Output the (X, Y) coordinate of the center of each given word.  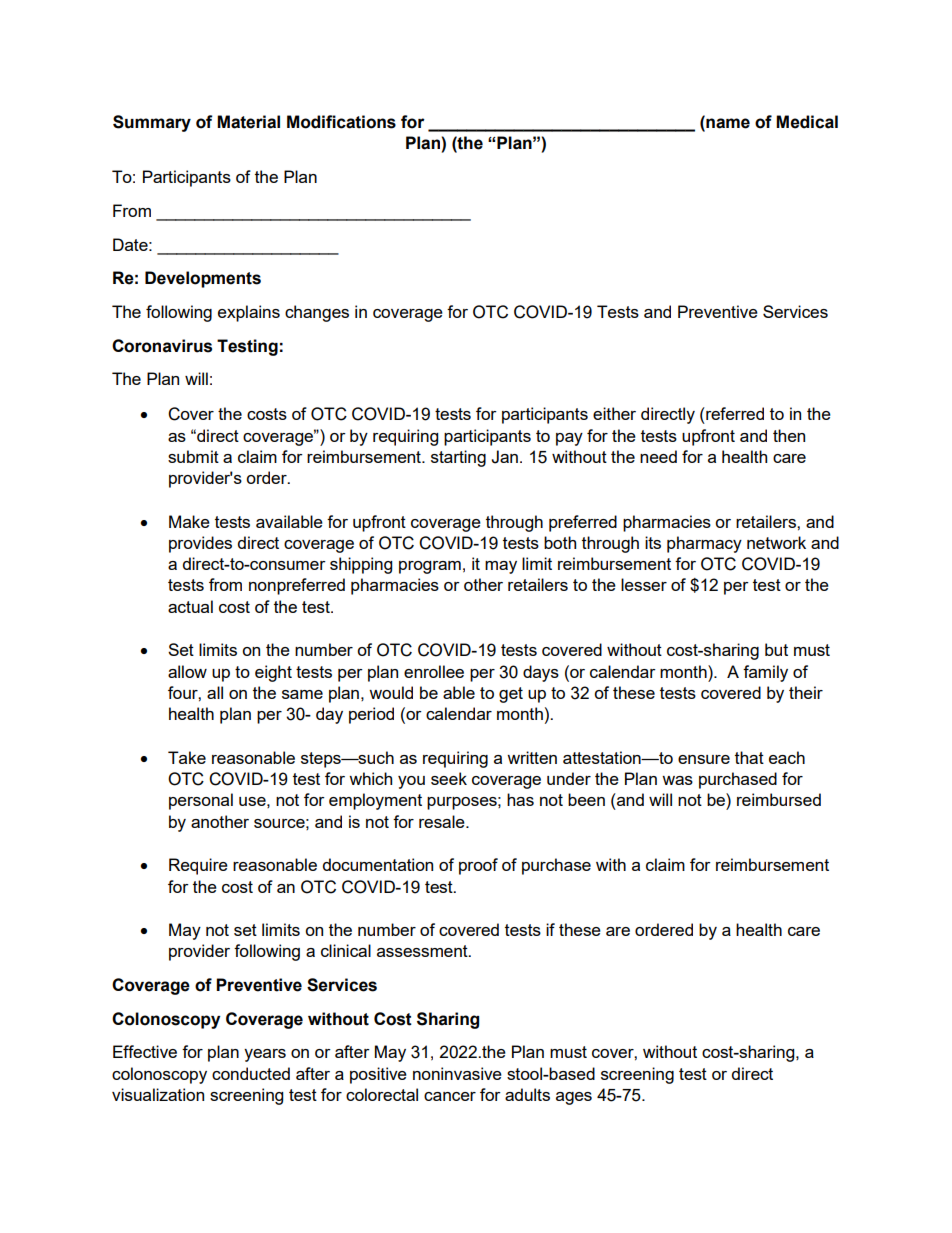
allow (187, 671)
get (511, 695)
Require (198, 866)
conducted (251, 1073)
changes (317, 313)
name (727, 124)
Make (189, 521)
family (765, 673)
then (789, 435)
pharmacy (704, 544)
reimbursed (779, 799)
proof (478, 866)
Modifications (341, 122)
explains (249, 313)
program (430, 567)
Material (248, 122)
